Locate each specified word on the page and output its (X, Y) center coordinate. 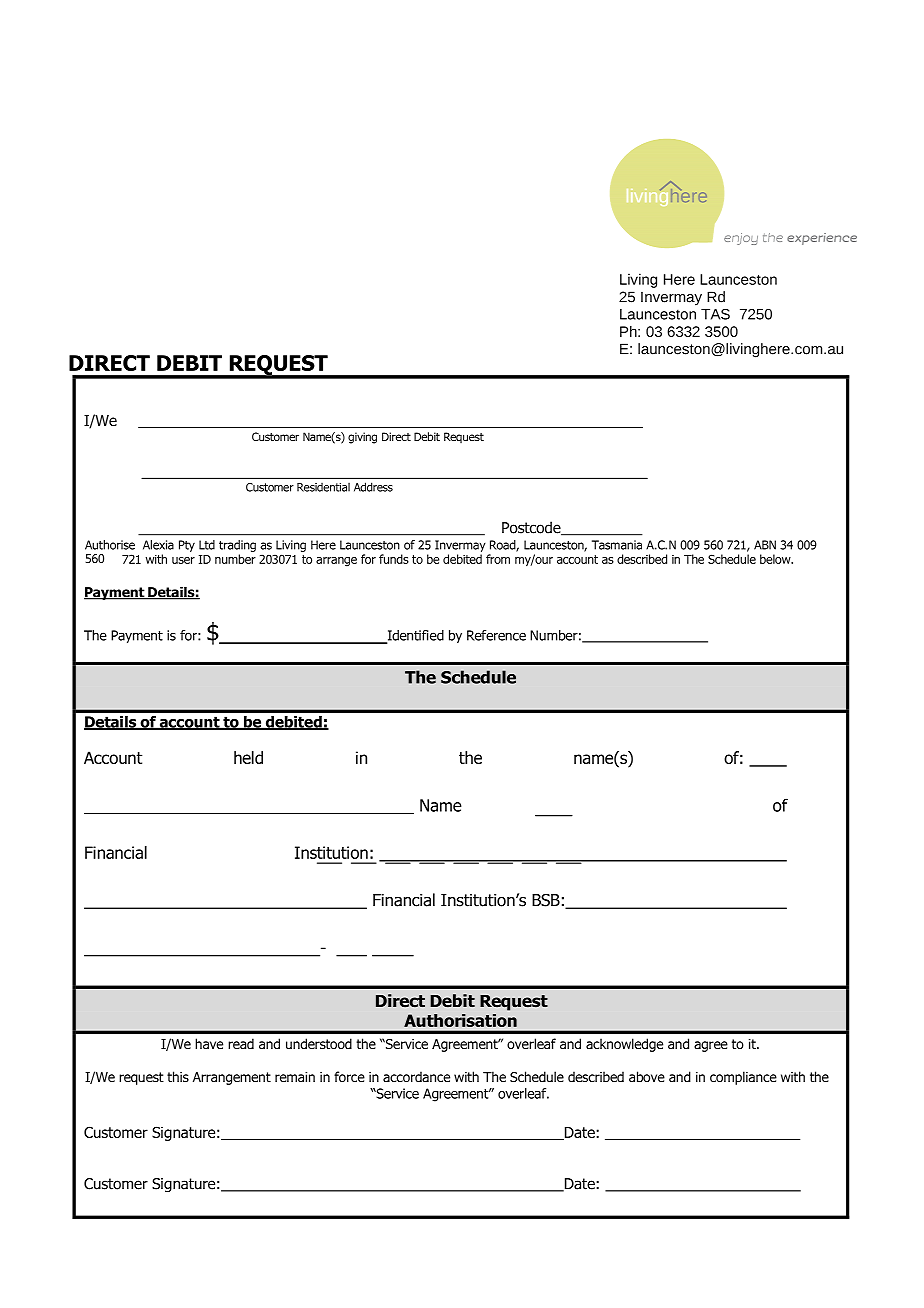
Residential (323, 487)
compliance (743, 1078)
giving (362, 438)
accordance (416, 1076)
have (209, 1043)
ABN (765, 545)
